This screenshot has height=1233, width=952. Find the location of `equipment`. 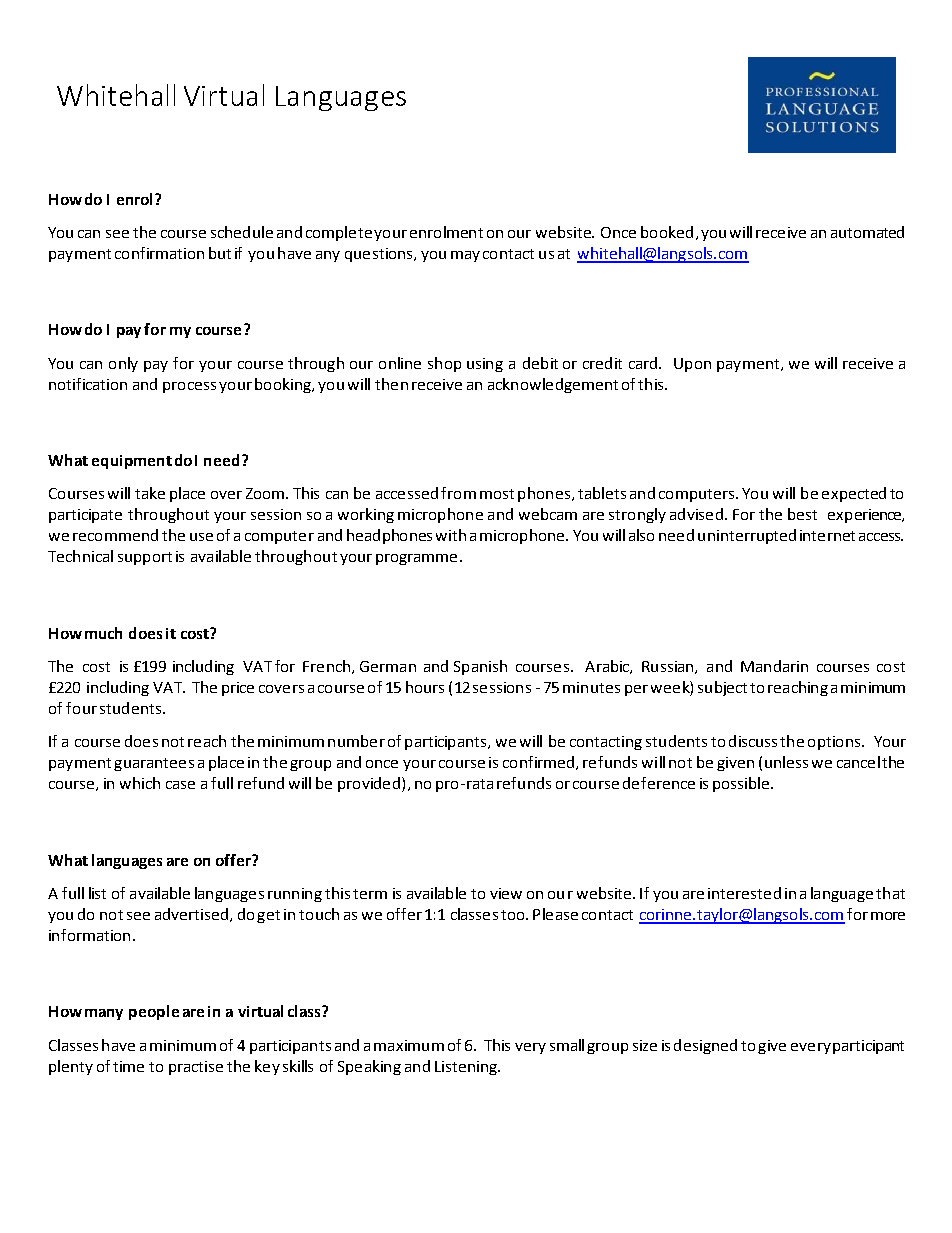

equipment is located at coordinates (132, 462).
